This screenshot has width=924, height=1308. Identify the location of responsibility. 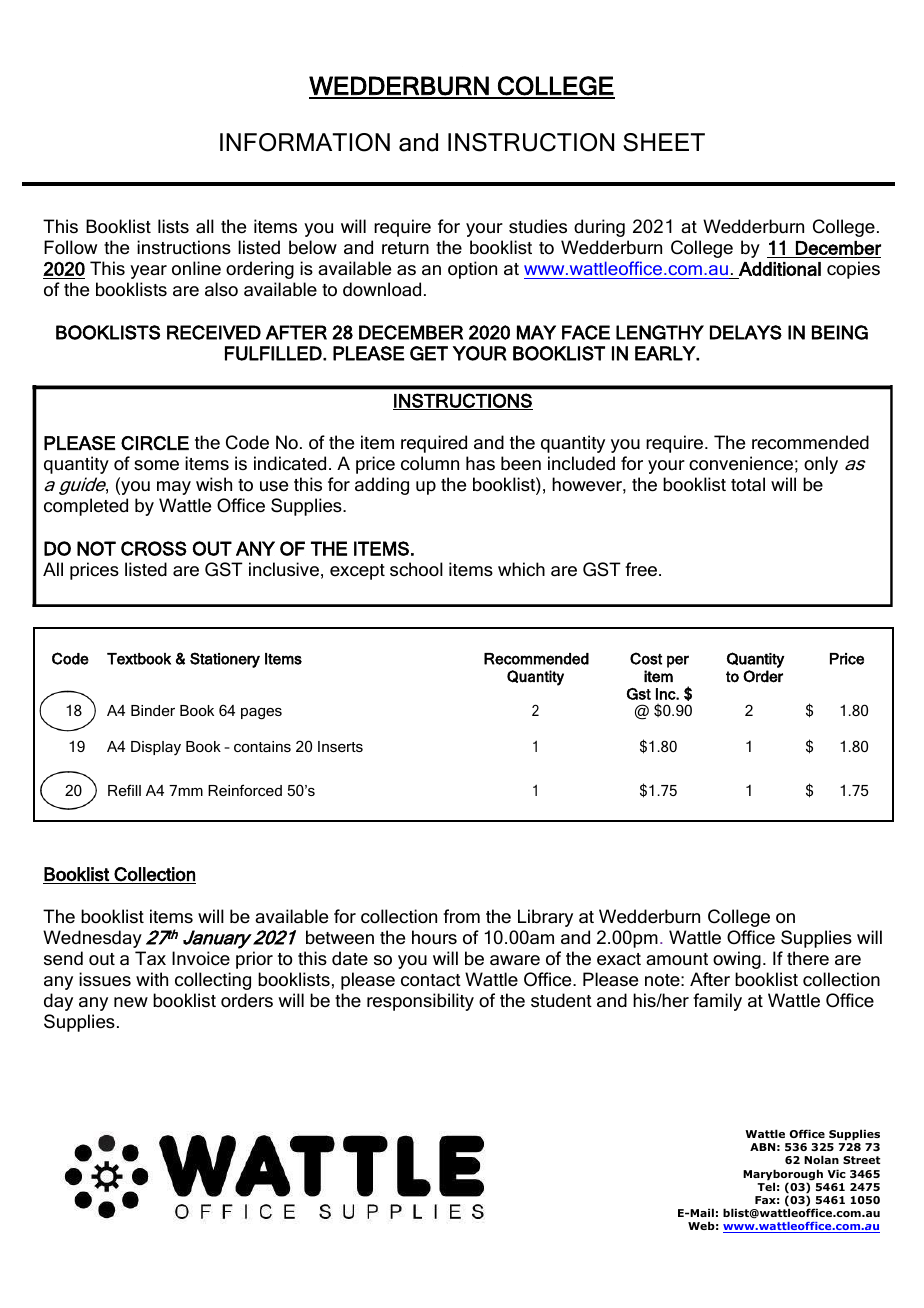
(420, 1002).
